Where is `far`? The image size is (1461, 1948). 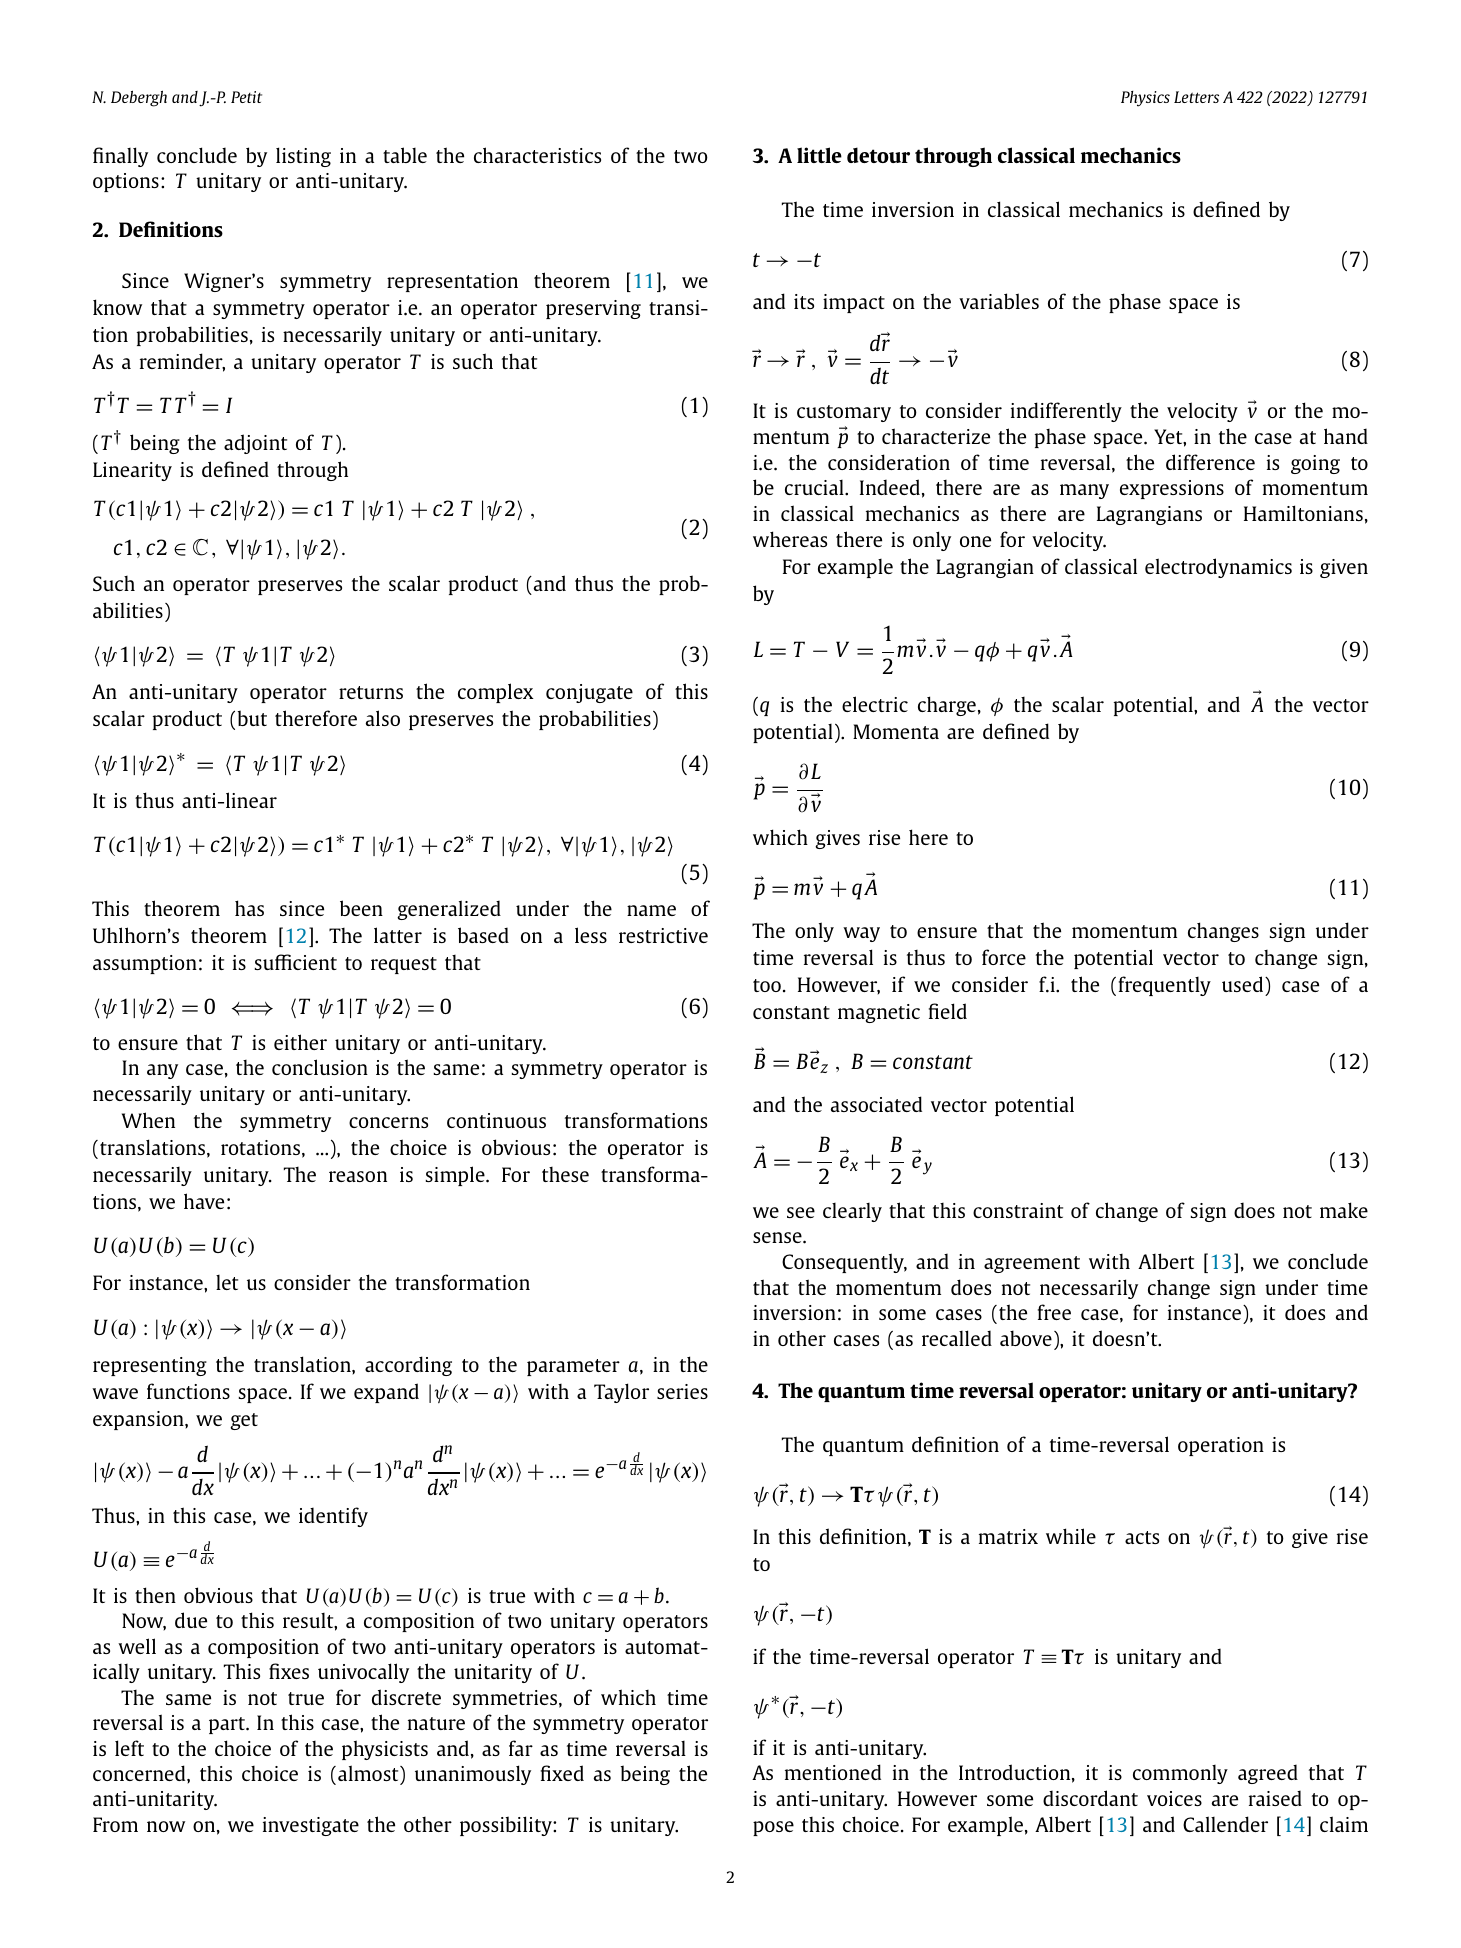 far is located at coordinates (521, 1748).
